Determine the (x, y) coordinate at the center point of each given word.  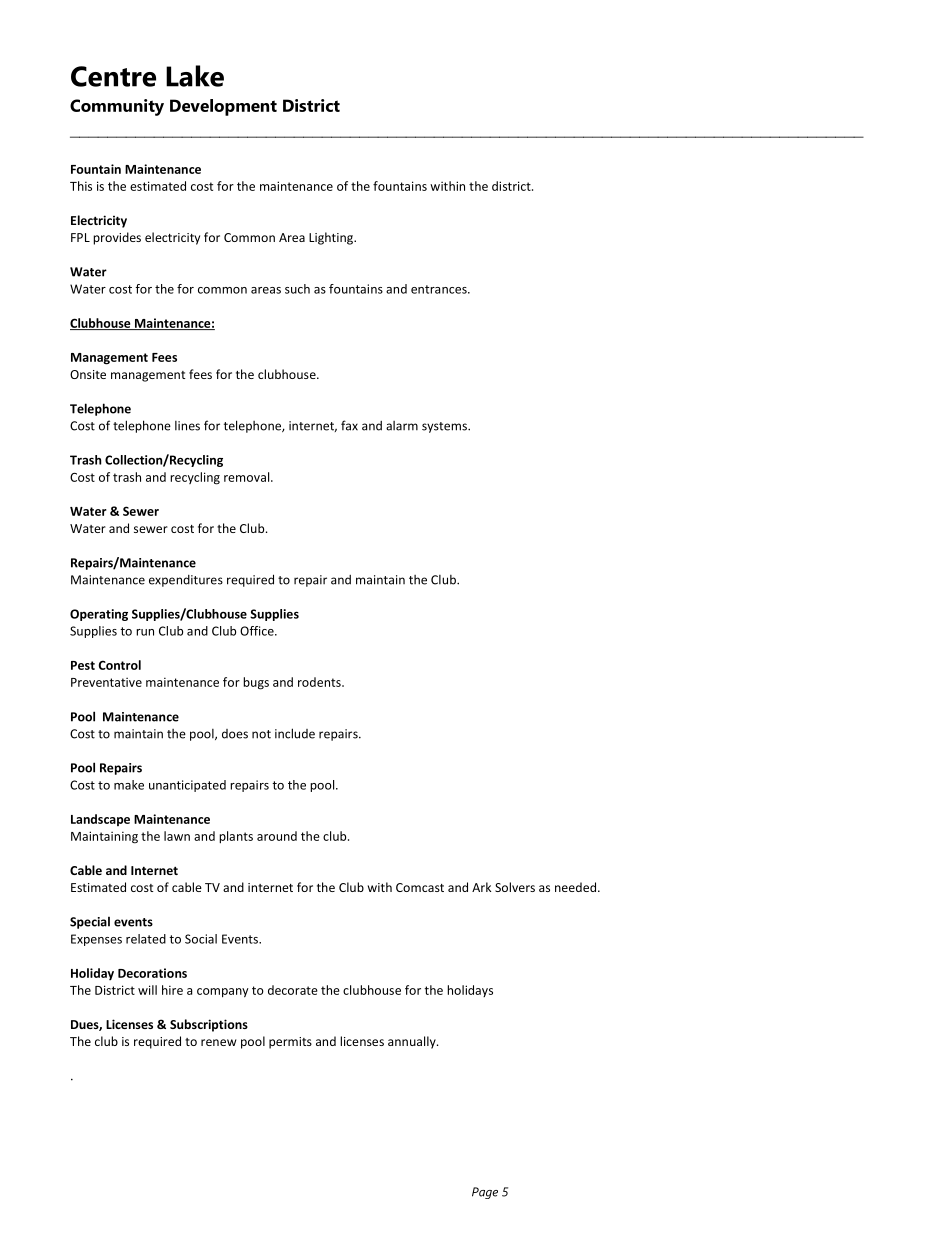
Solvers (515, 887)
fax (349, 425)
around (277, 836)
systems (445, 427)
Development (223, 107)
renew (219, 1042)
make (129, 785)
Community (117, 107)
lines (187, 426)
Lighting (332, 238)
